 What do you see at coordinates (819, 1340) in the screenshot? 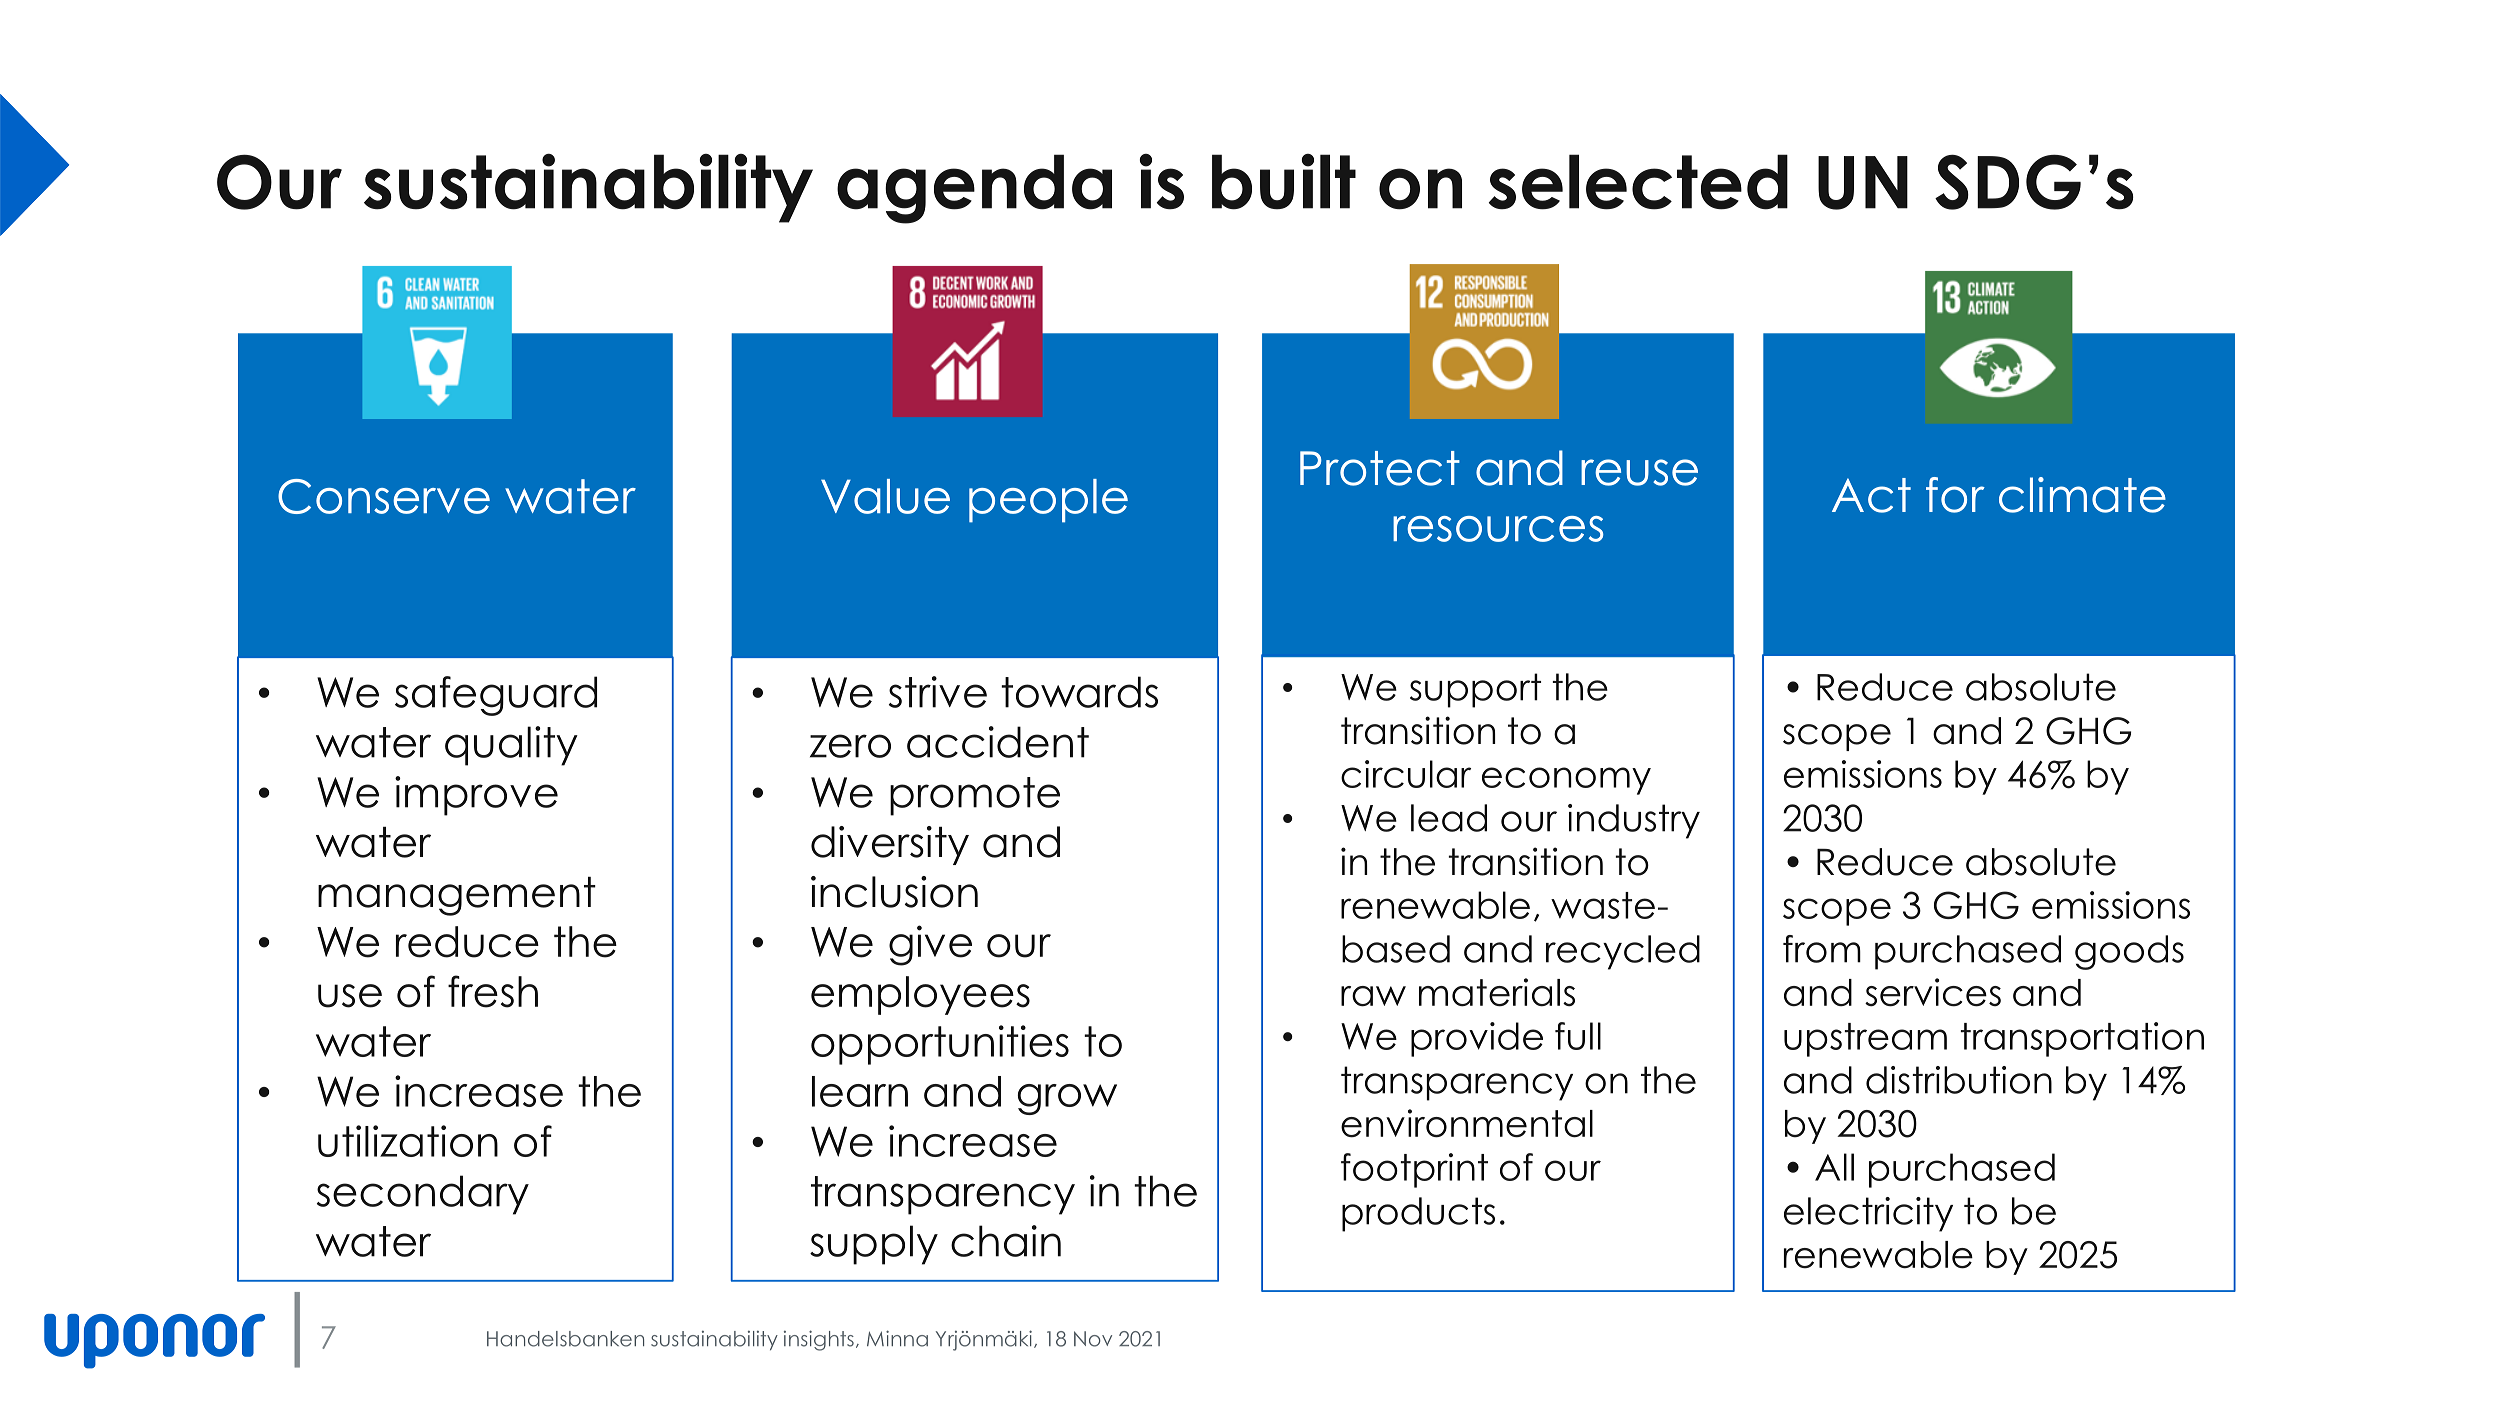
I see `insights` at bounding box center [819, 1340].
